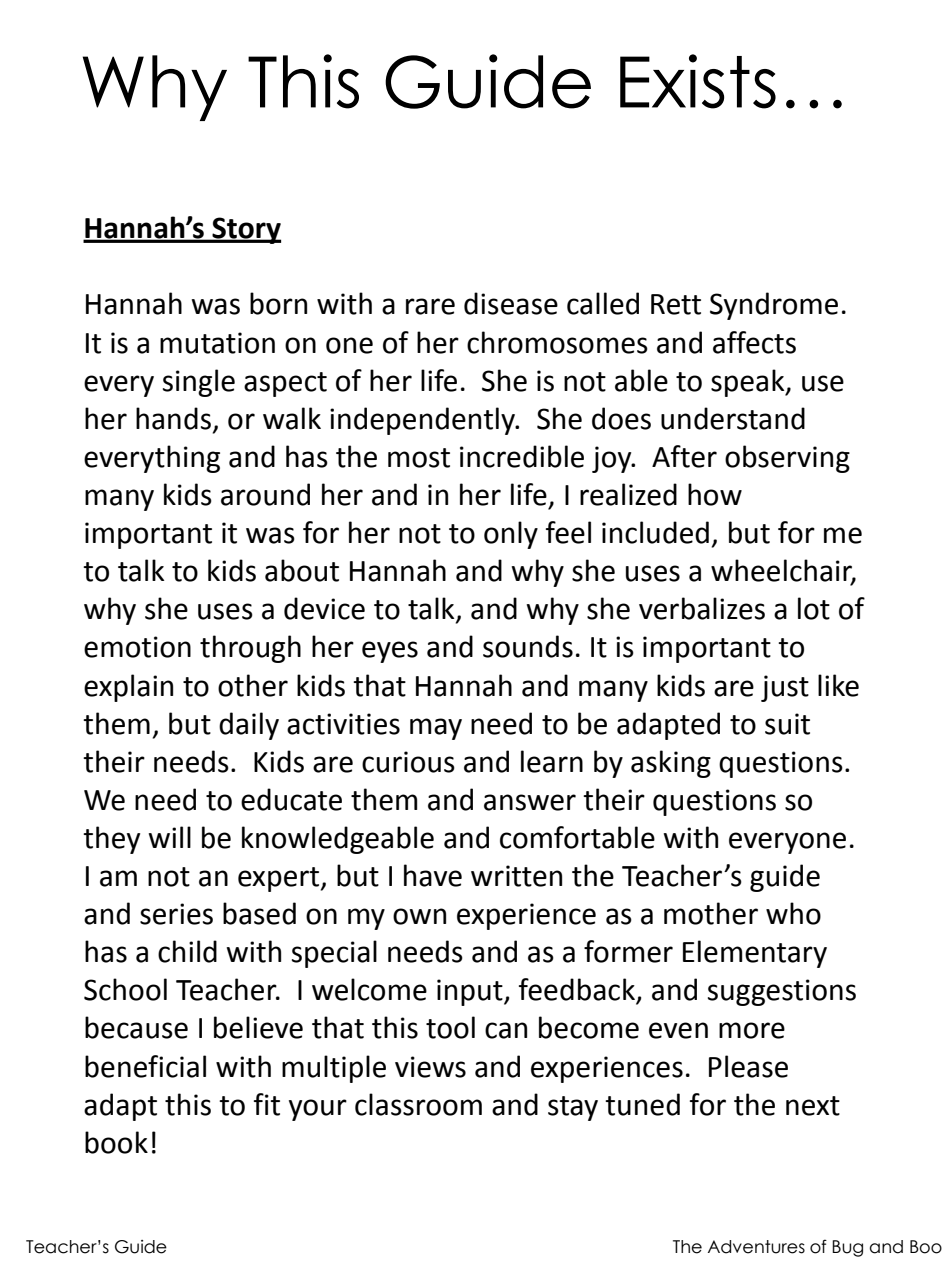  What do you see at coordinates (250, 649) in the screenshot?
I see `through` at bounding box center [250, 649].
